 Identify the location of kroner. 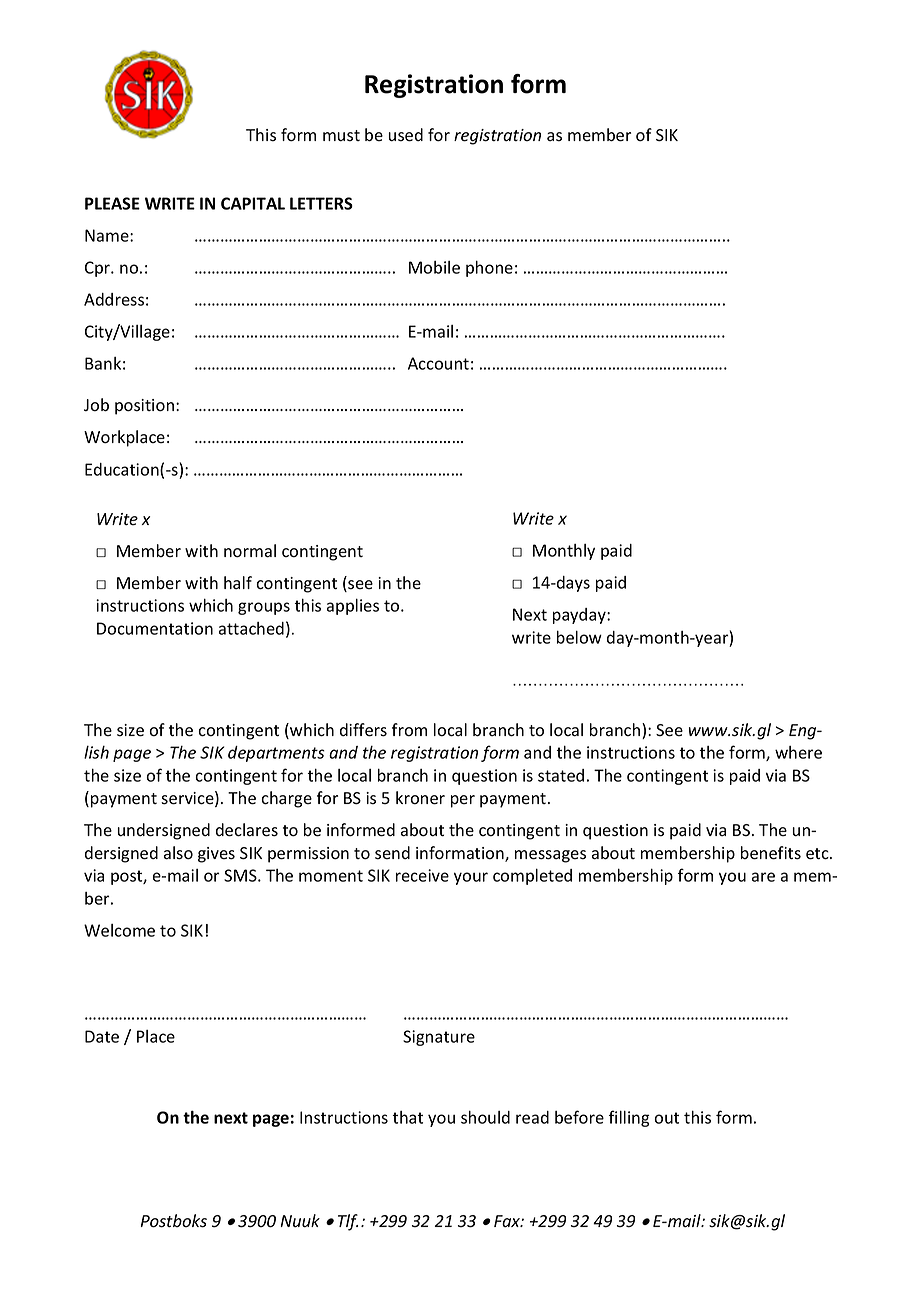
(420, 798).
